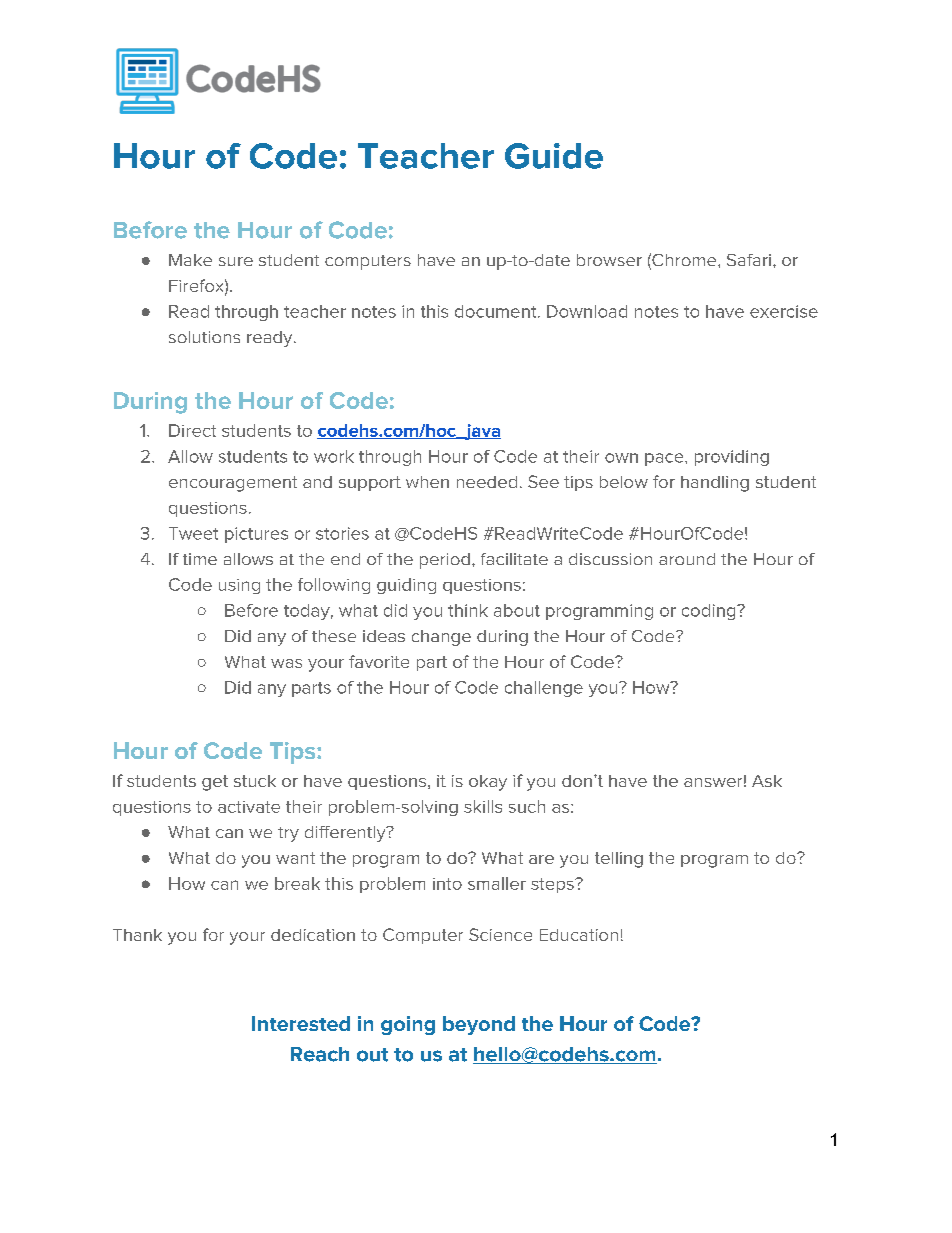 The image size is (952, 1233). I want to click on needed, so click(487, 482).
